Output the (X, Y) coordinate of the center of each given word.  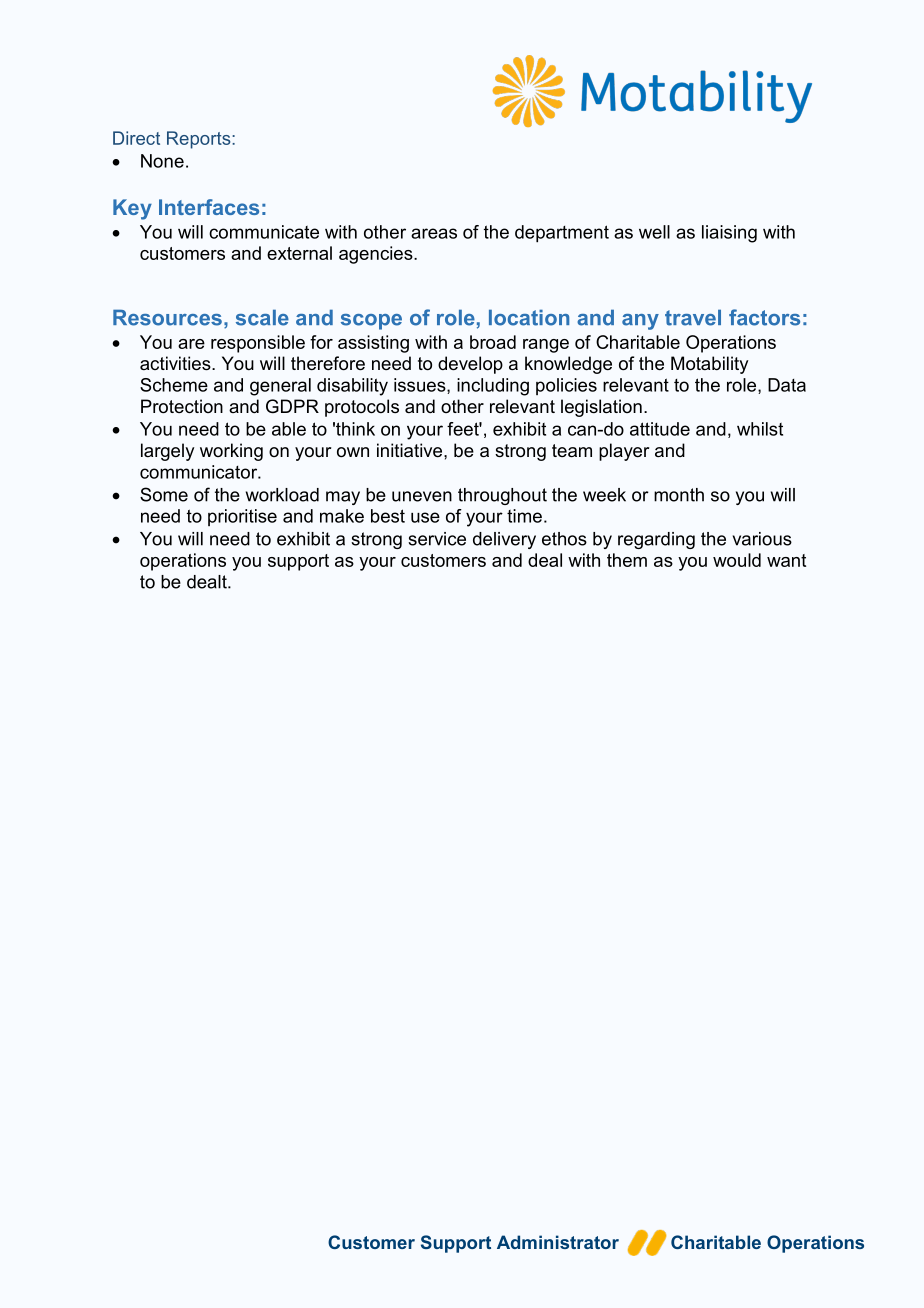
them (627, 560)
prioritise (242, 517)
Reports (200, 140)
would (737, 560)
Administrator (558, 1242)
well (654, 232)
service (437, 539)
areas (434, 233)
